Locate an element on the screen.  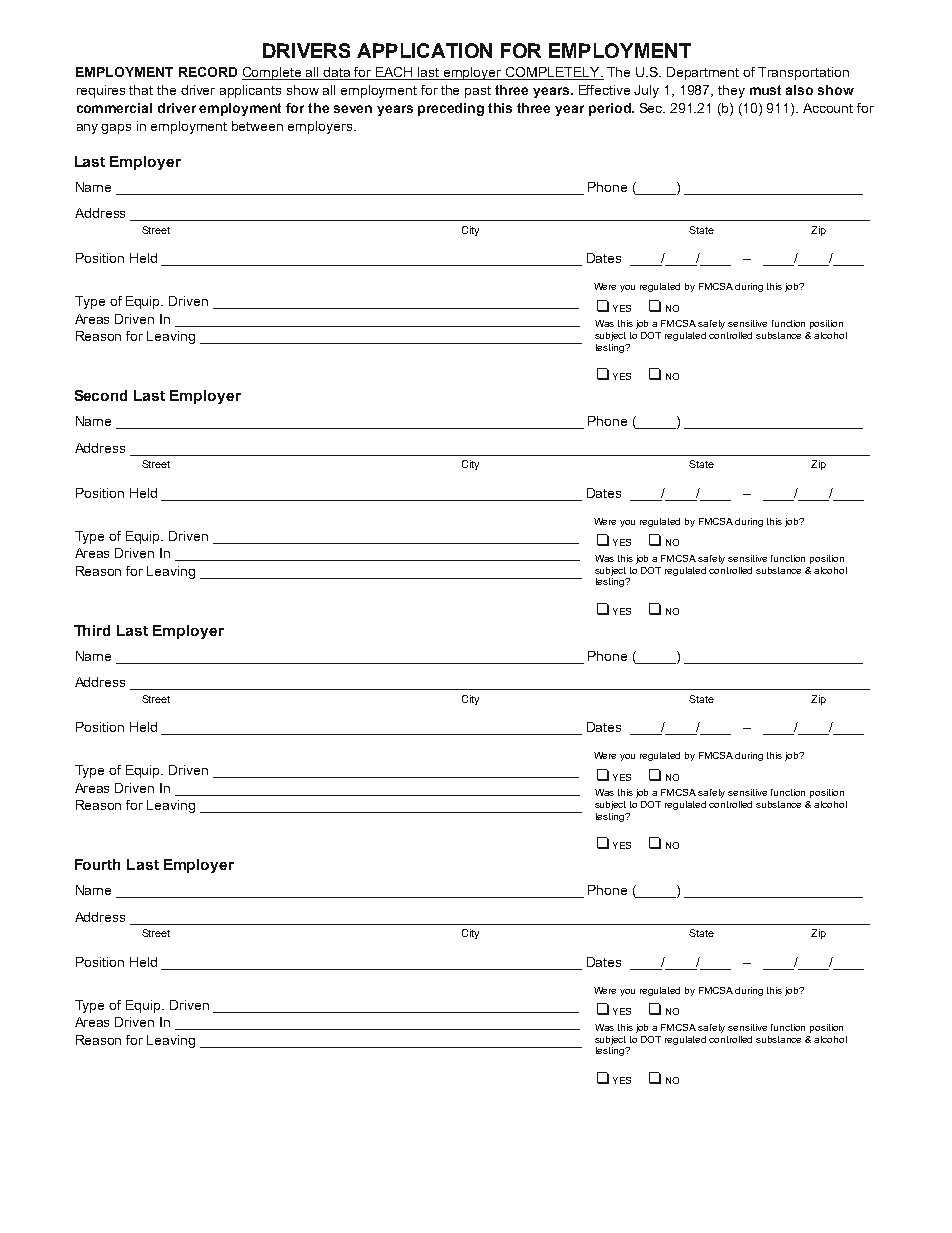
Fourth is located at coordinates (97, 864).
